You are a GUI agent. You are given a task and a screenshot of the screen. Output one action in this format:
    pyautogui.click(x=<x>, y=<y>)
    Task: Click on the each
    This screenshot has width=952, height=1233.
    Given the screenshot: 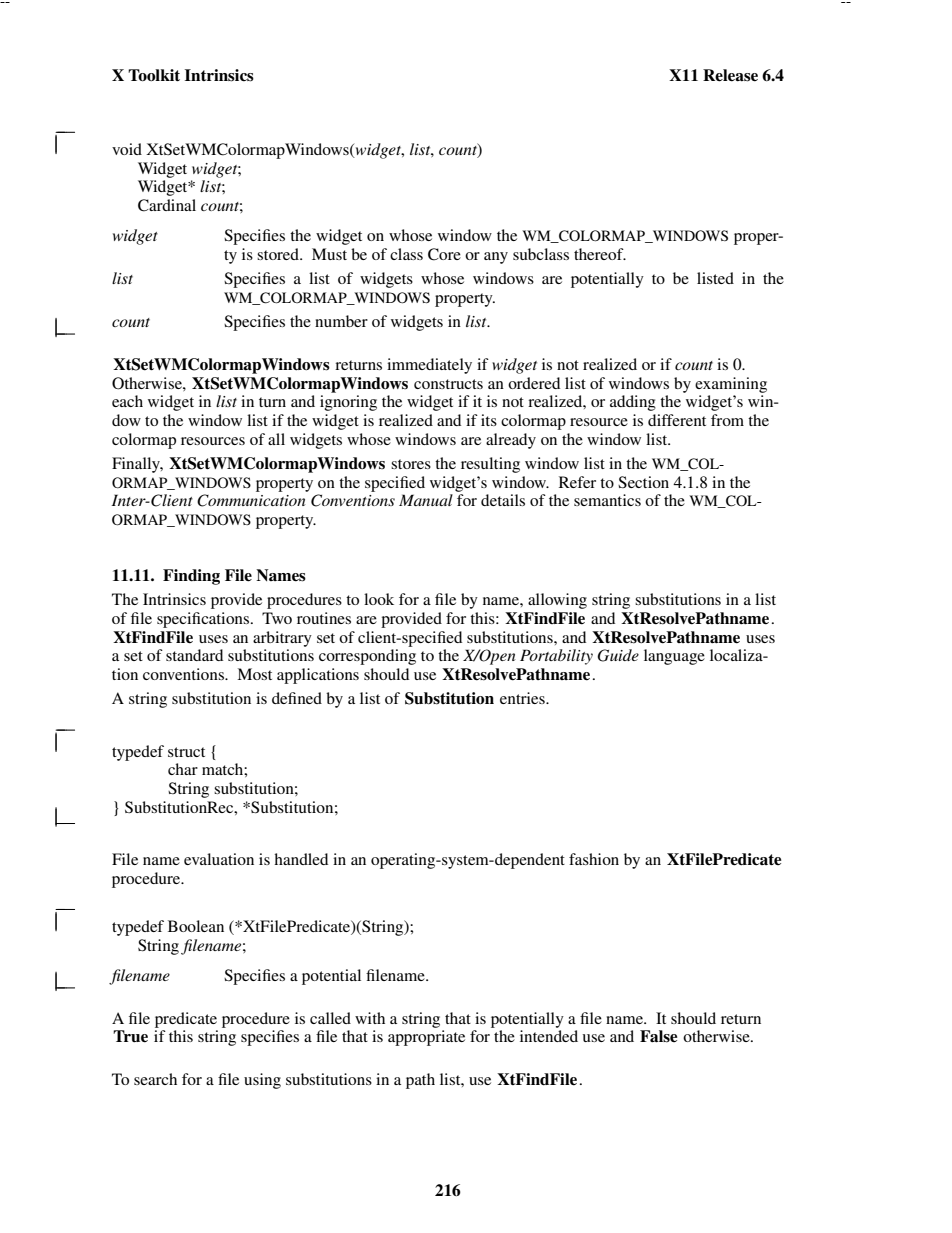 What is the action you would take?
    pyautogui.click(x=127, y=401)
